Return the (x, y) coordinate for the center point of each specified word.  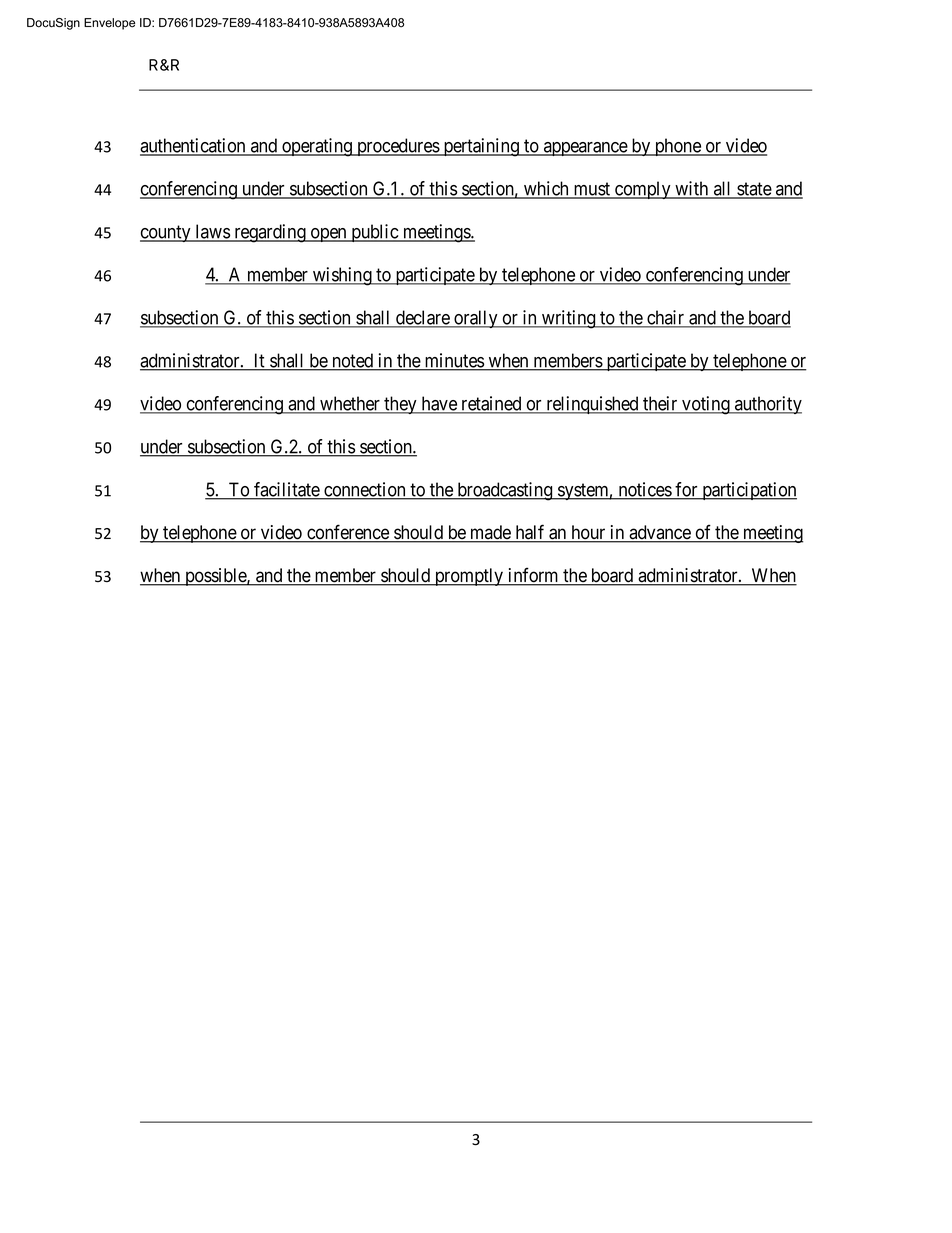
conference (348, 533)
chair (666, 318)
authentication (194, 146)
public (374, 233)
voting (706, 405)
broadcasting (505, 491)
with (692, 189)
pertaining (481, 147)
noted (353, 361)
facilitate (286, 490)
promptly (469, 577)
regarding (270, 233)
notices (644, 490)
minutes (453, 361)
